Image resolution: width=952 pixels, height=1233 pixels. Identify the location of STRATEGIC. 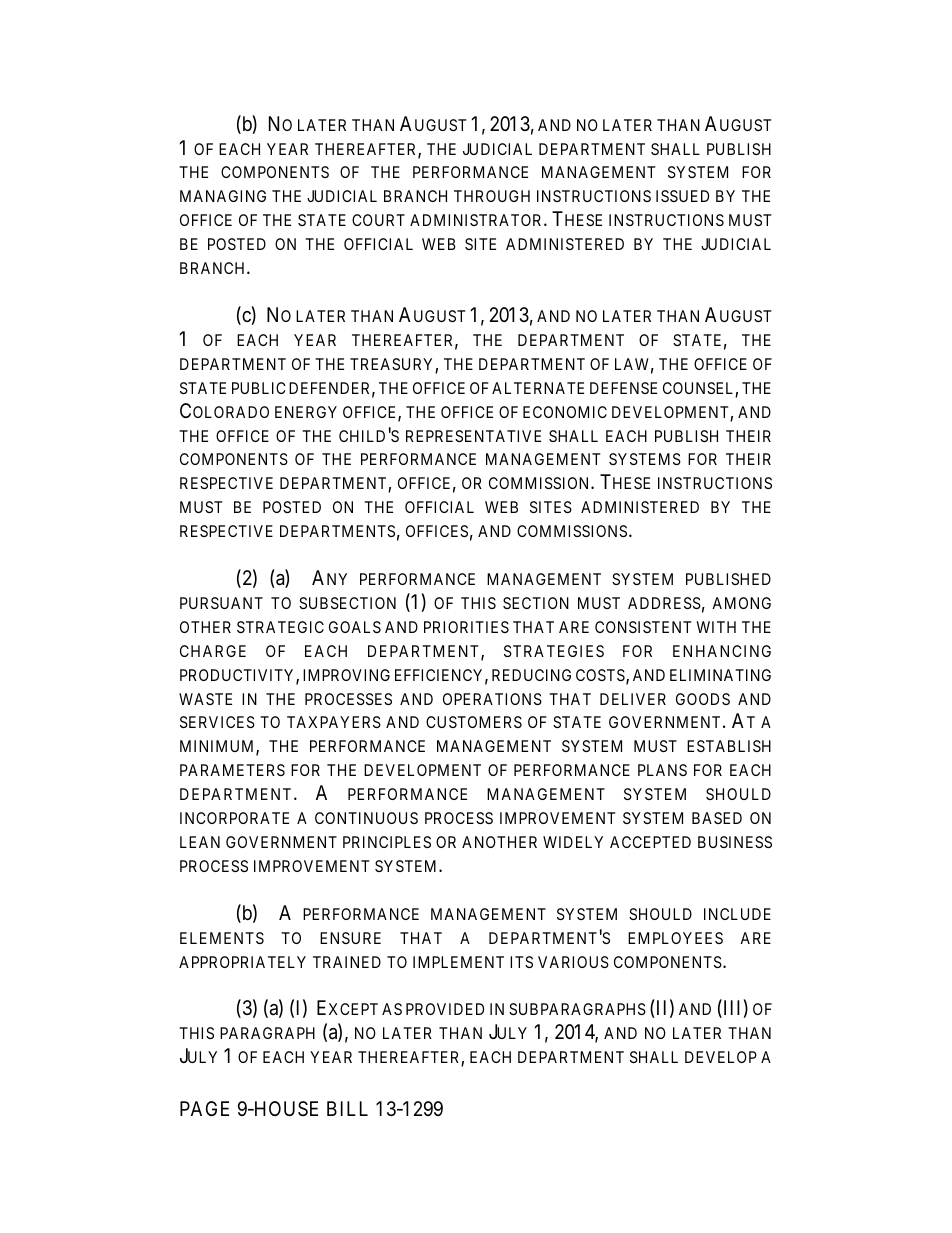
(280, 627).
